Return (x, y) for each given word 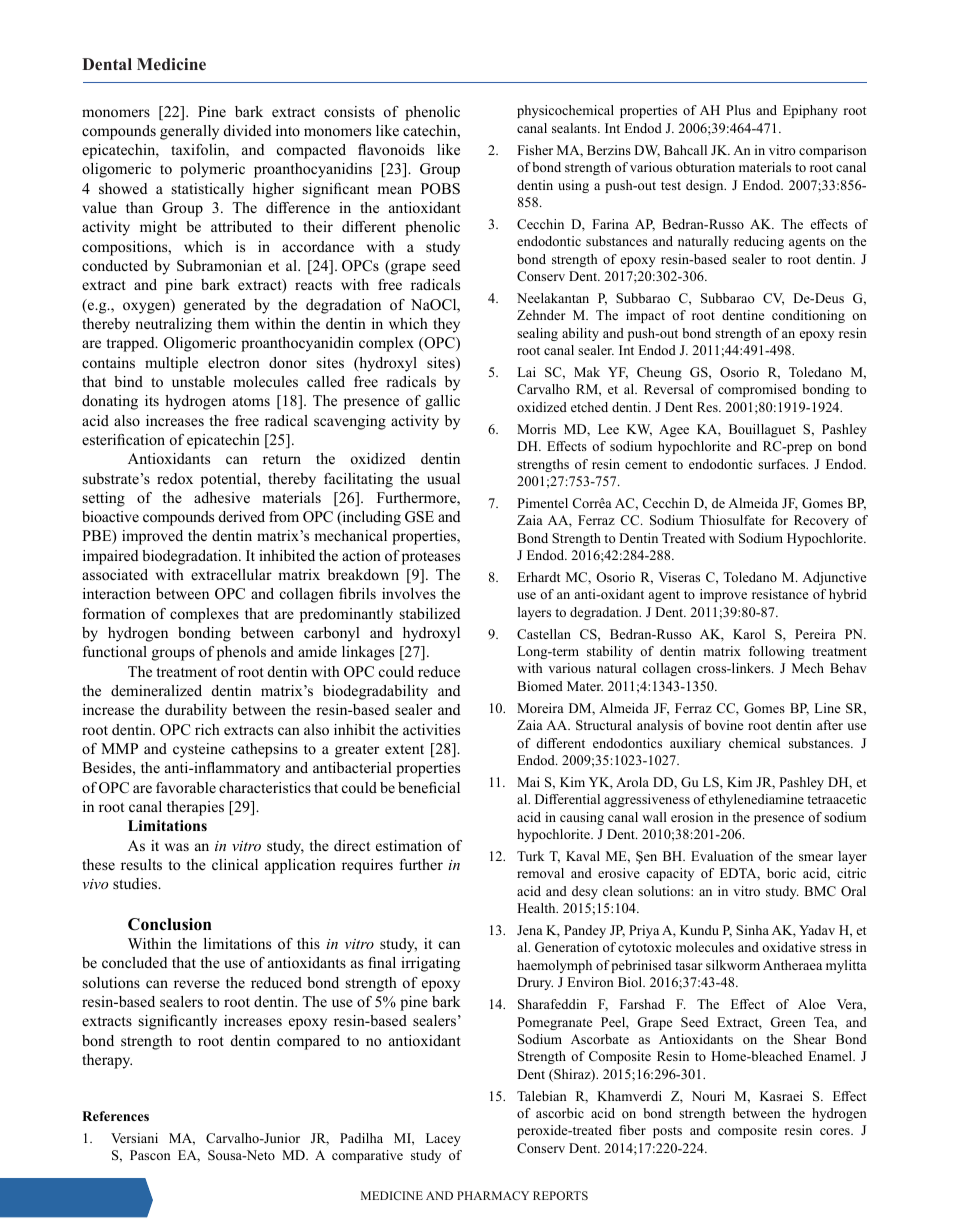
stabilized (430, 613)
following (777, 652)
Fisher (535, 150)
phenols (241, 653)
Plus (738, 110)
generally (189, 132)
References (115, 1116)
